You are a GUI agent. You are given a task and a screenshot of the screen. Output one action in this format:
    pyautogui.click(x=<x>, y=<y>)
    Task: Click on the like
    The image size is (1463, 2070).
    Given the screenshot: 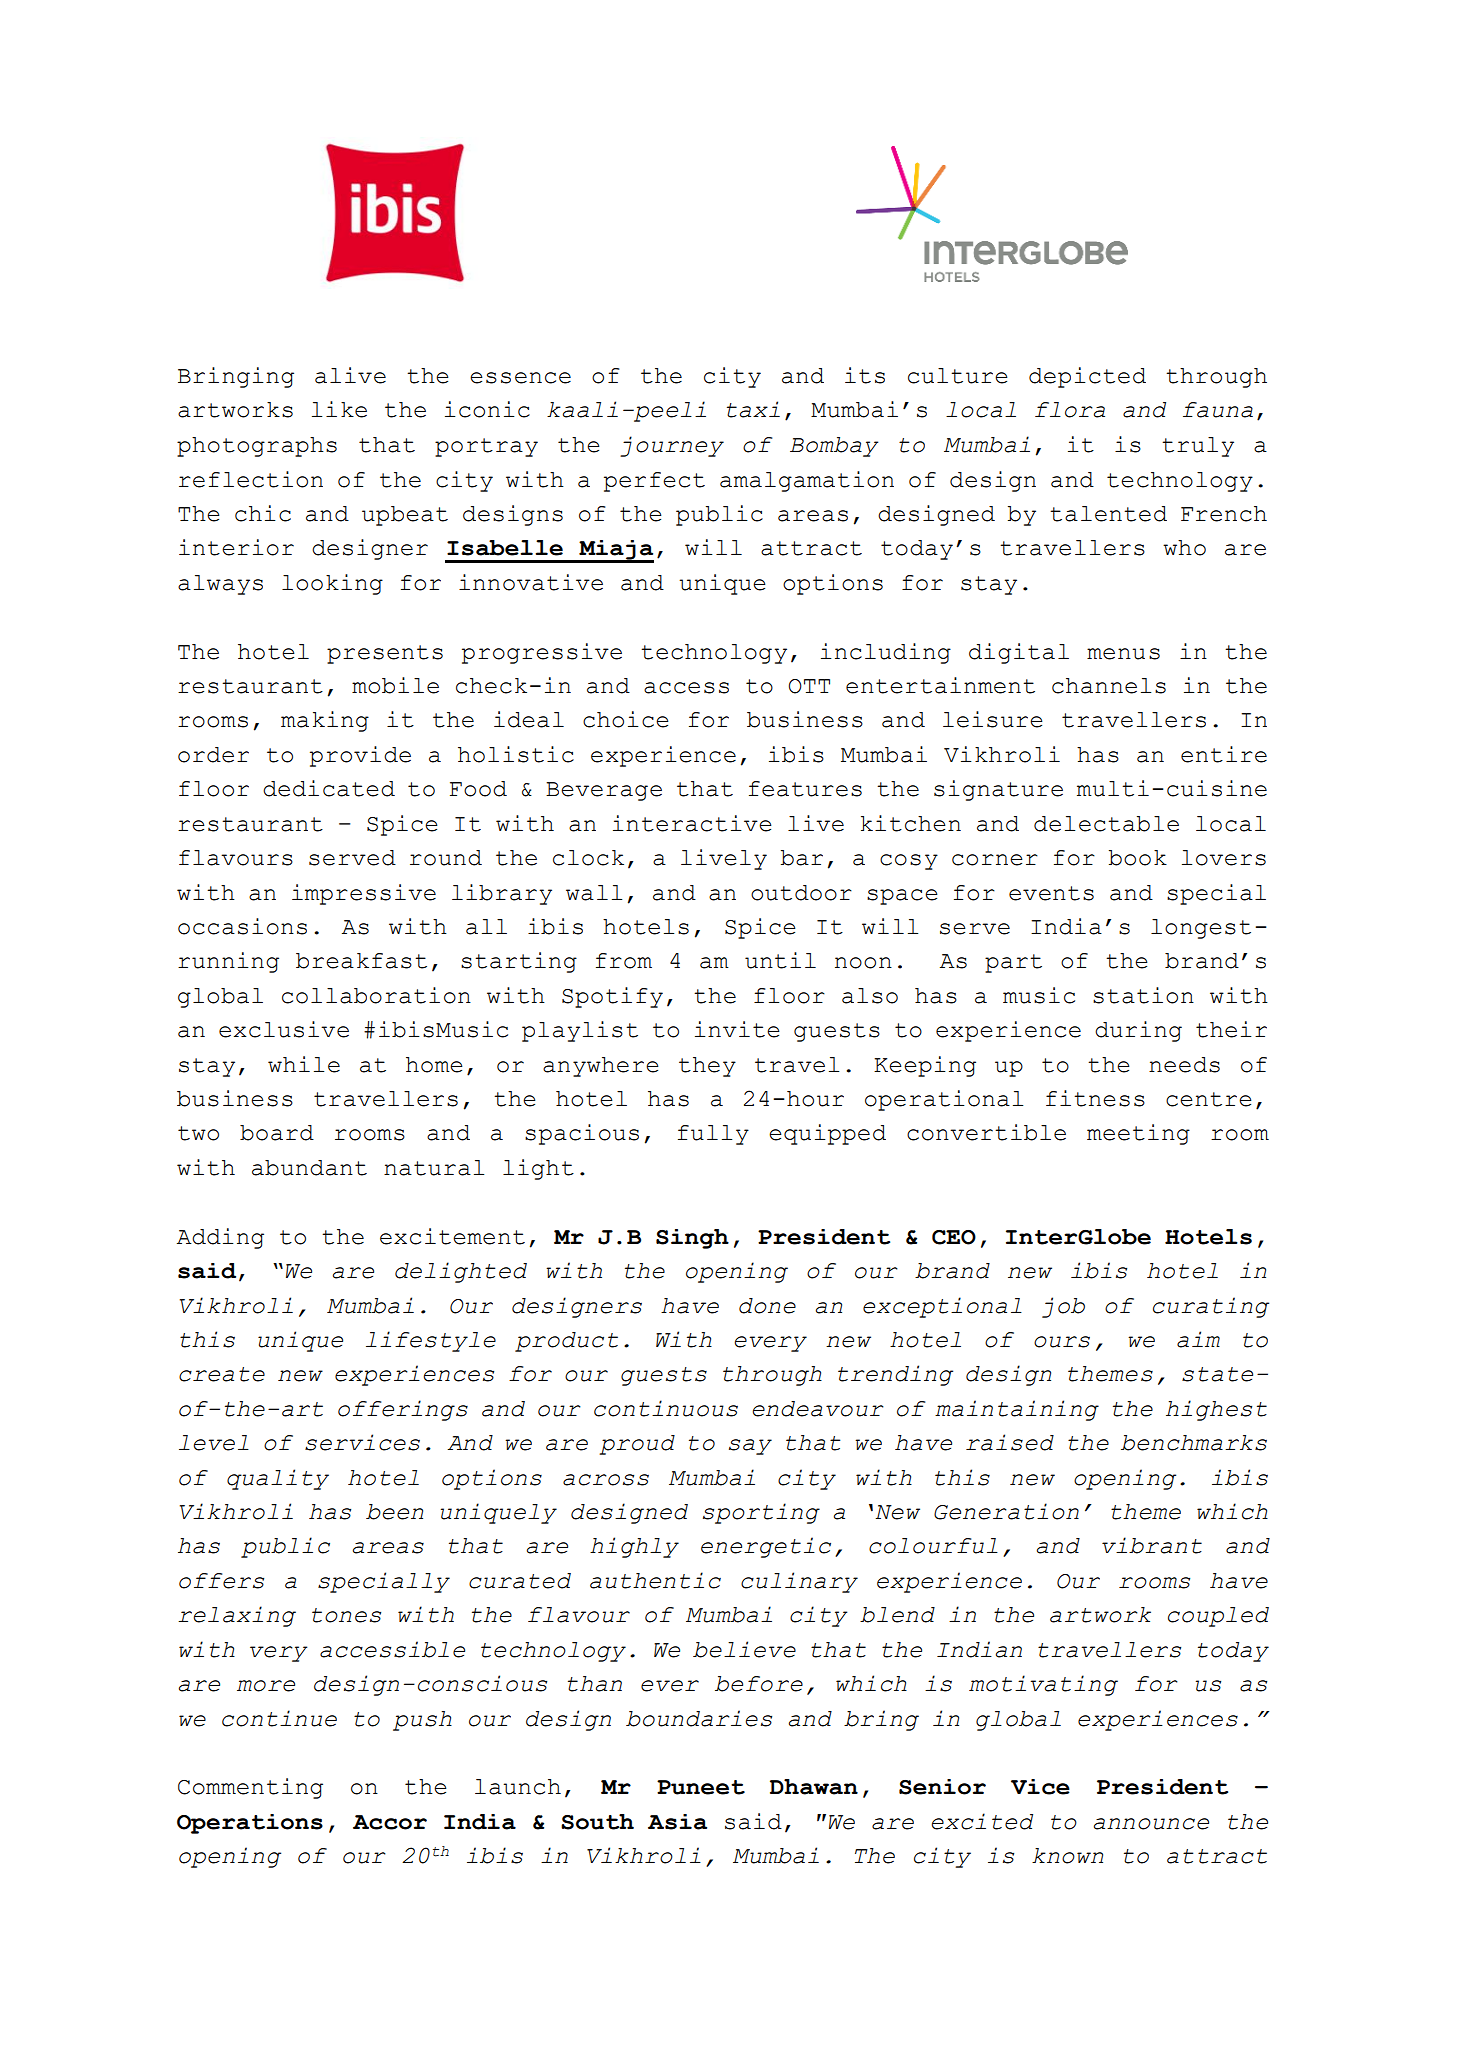 What is the action you would take?
    pyautogui.click(x=339, y=409)
